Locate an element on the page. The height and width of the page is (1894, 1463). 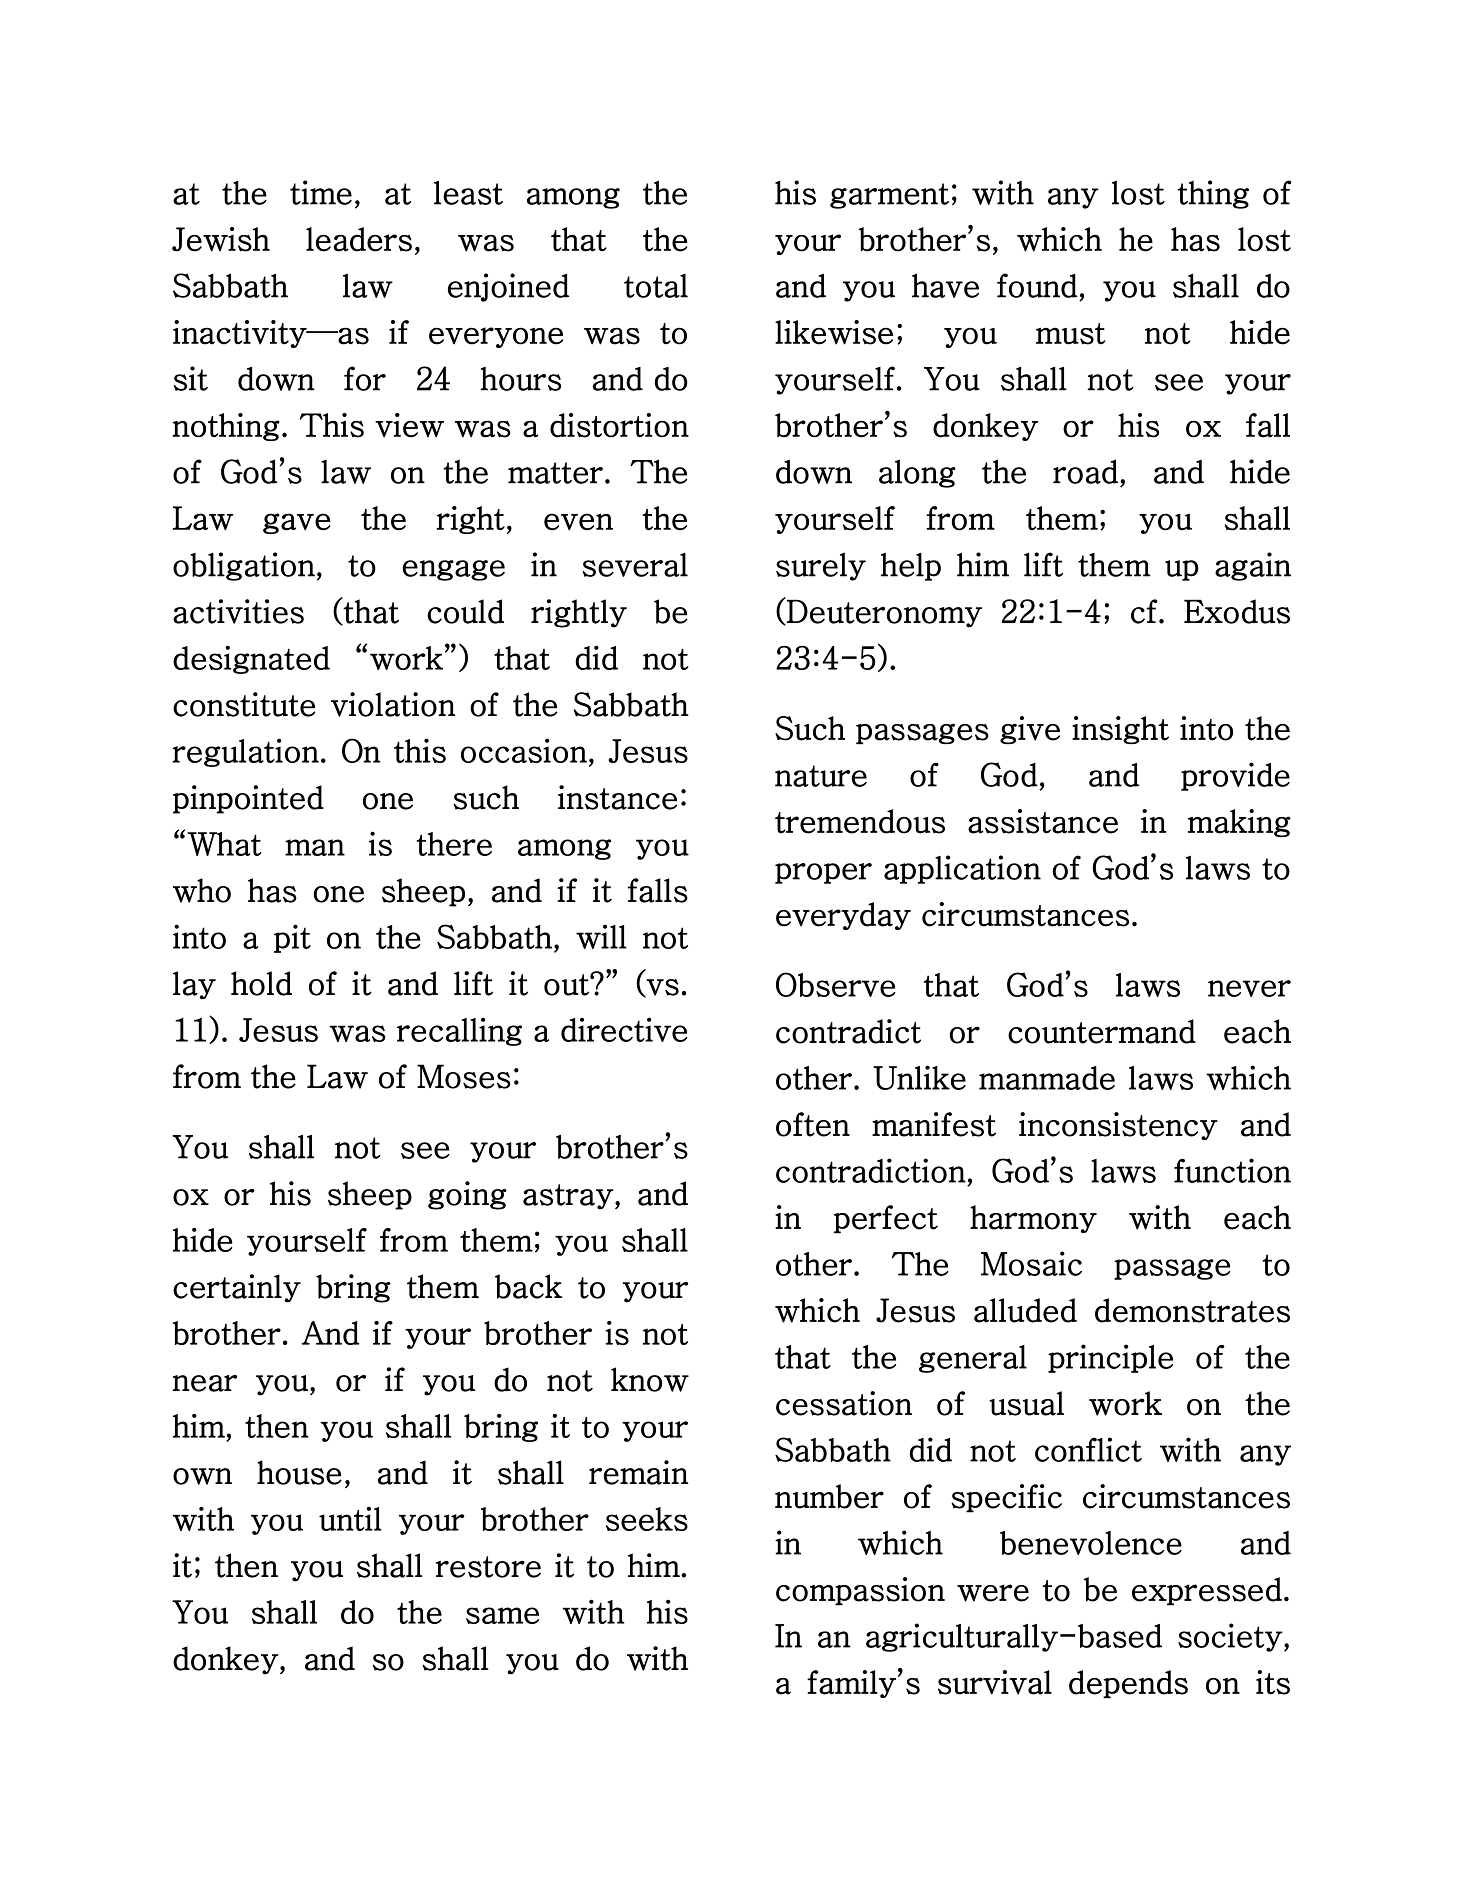
until is located at coordinates (350, 1519).
